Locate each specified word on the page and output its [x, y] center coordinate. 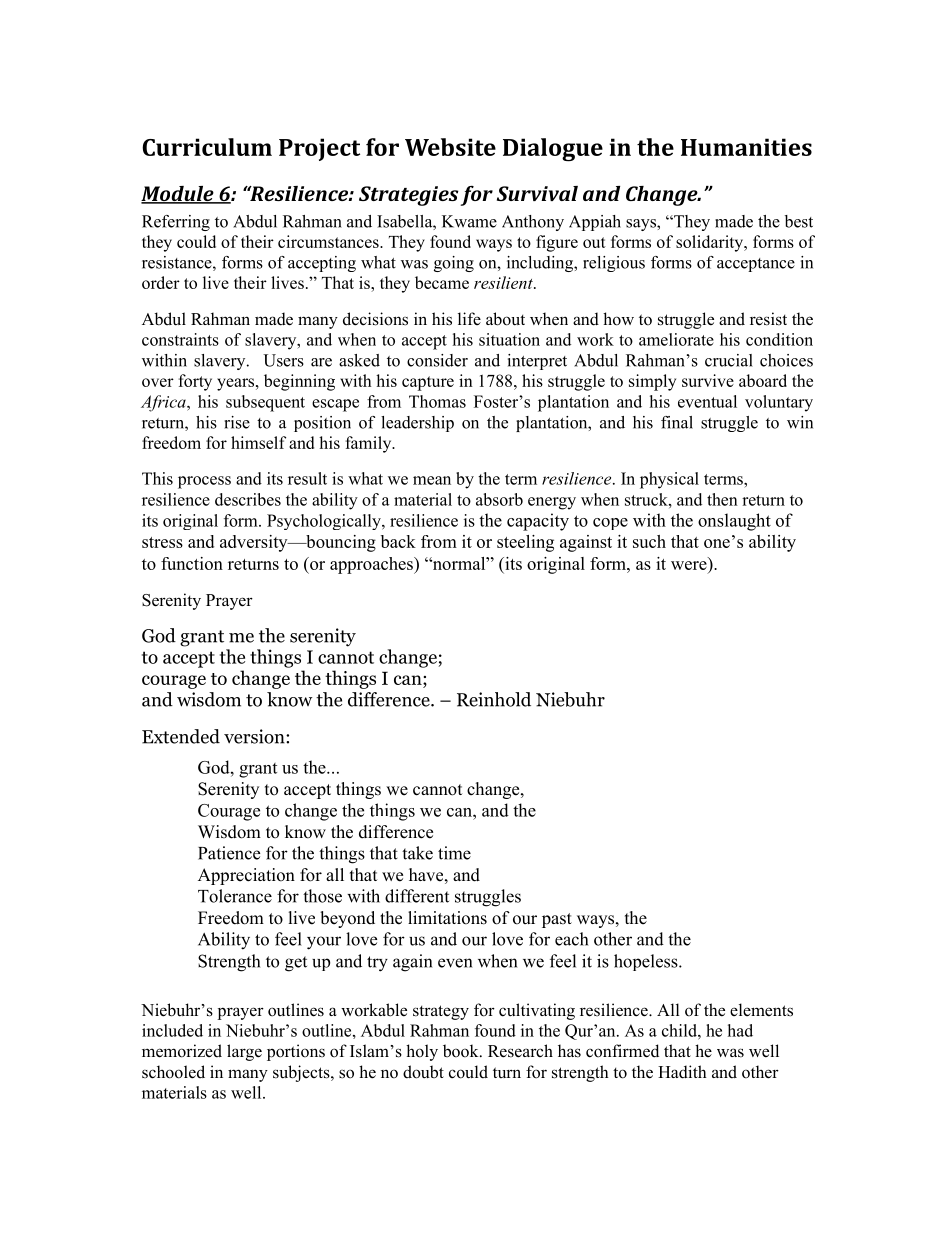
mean [432, 480]
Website [450, 147]
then [722, 499]
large [244, 1052]
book [462, 1051]
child [680, 1030]
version [255, 736]
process [204, 482]
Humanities [746, 147]
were [689, 565]
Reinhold [494, 699]
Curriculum [207, 147]
